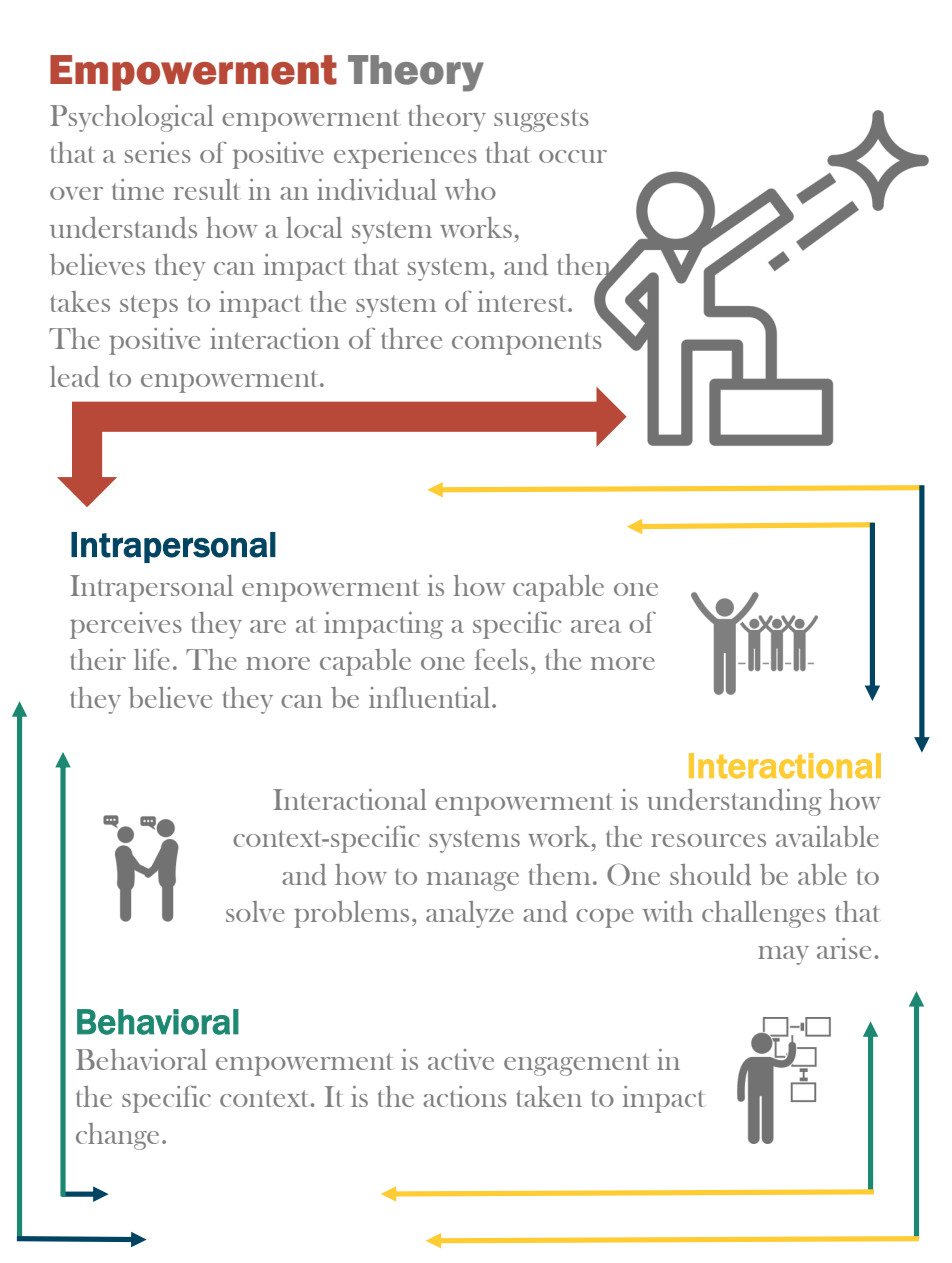 The height and width of the screenshot is (1263, 952). What do you see at coordinates (596, 626) in the screenshot?
I see `area` at bounding box center [596, 626].
